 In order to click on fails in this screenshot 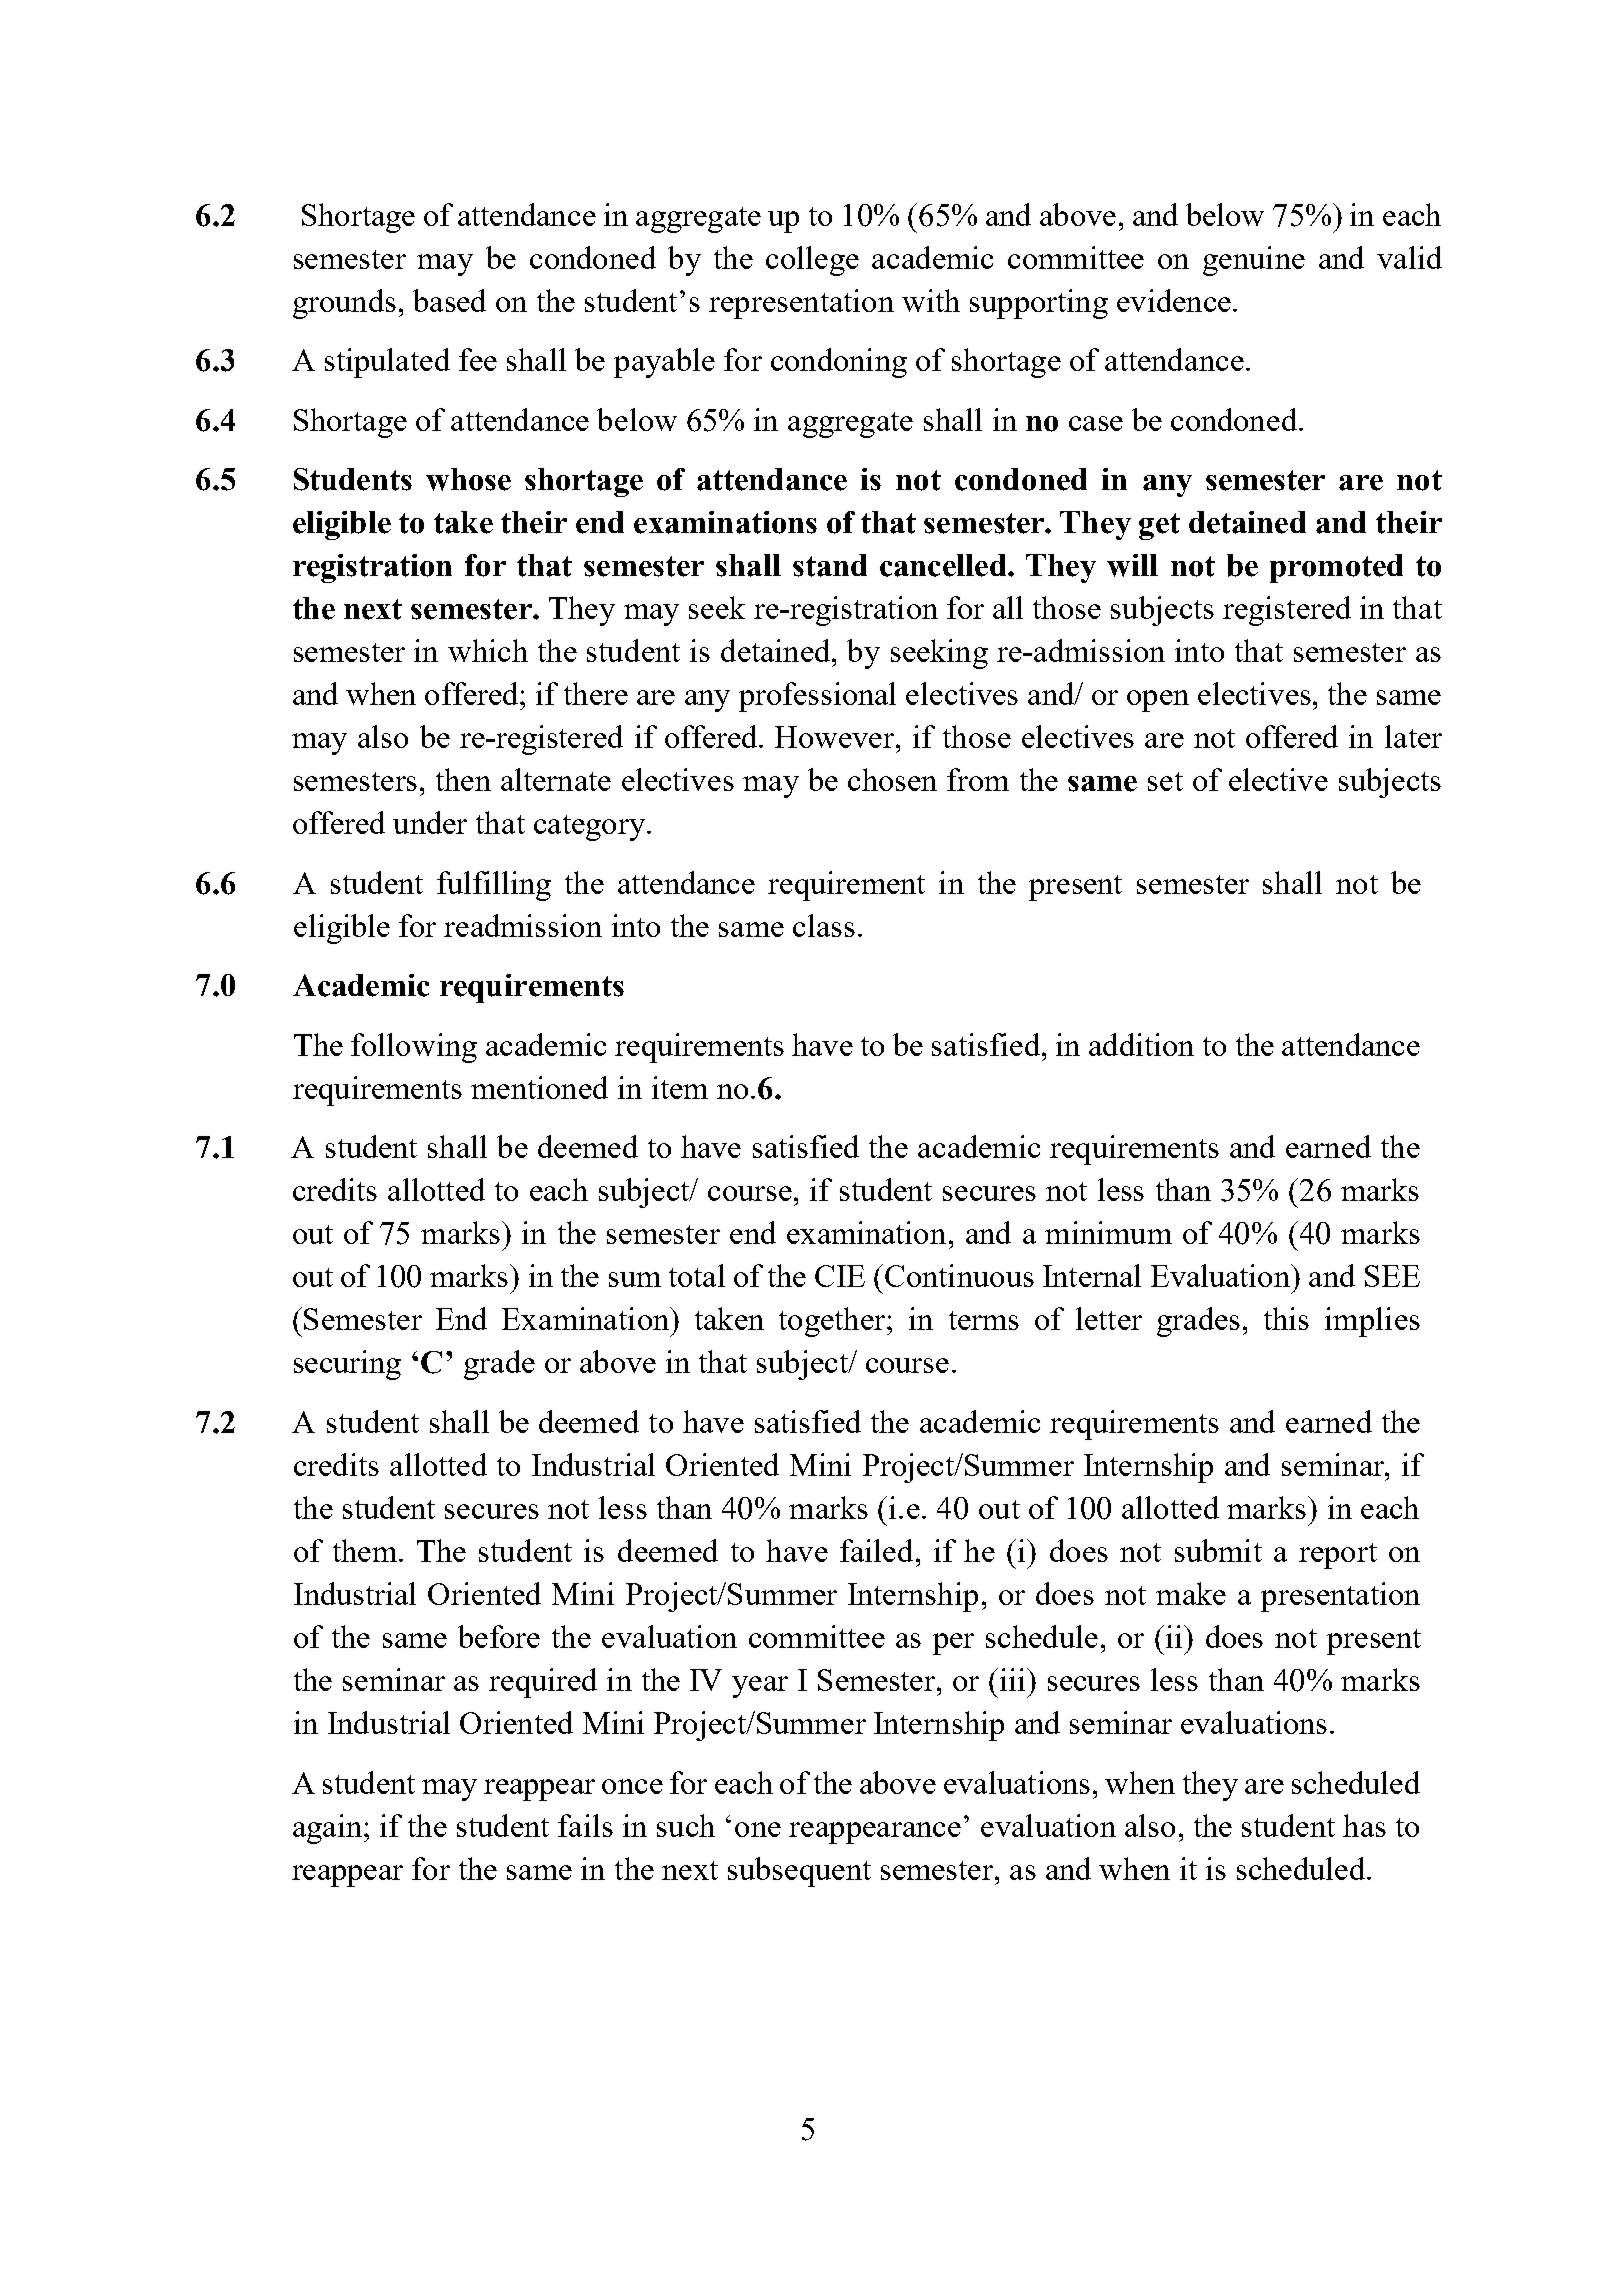, I will do `click(585, 1825)`.
